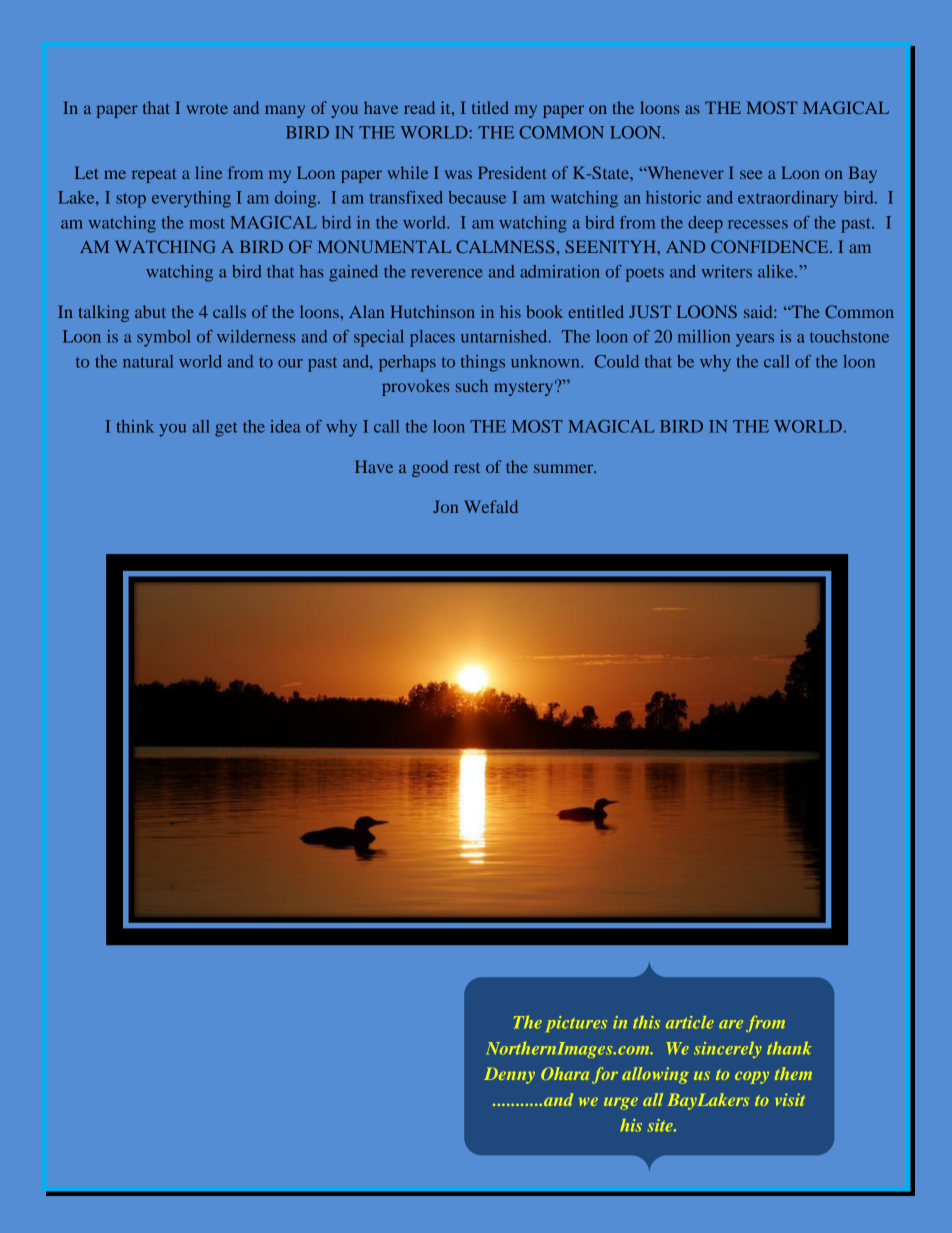 Image resolution: width=952 pixels, height=1233 pixels. Describe the element at coordinates (752, 1077) in the screenshot. I see `copy` at that location.
